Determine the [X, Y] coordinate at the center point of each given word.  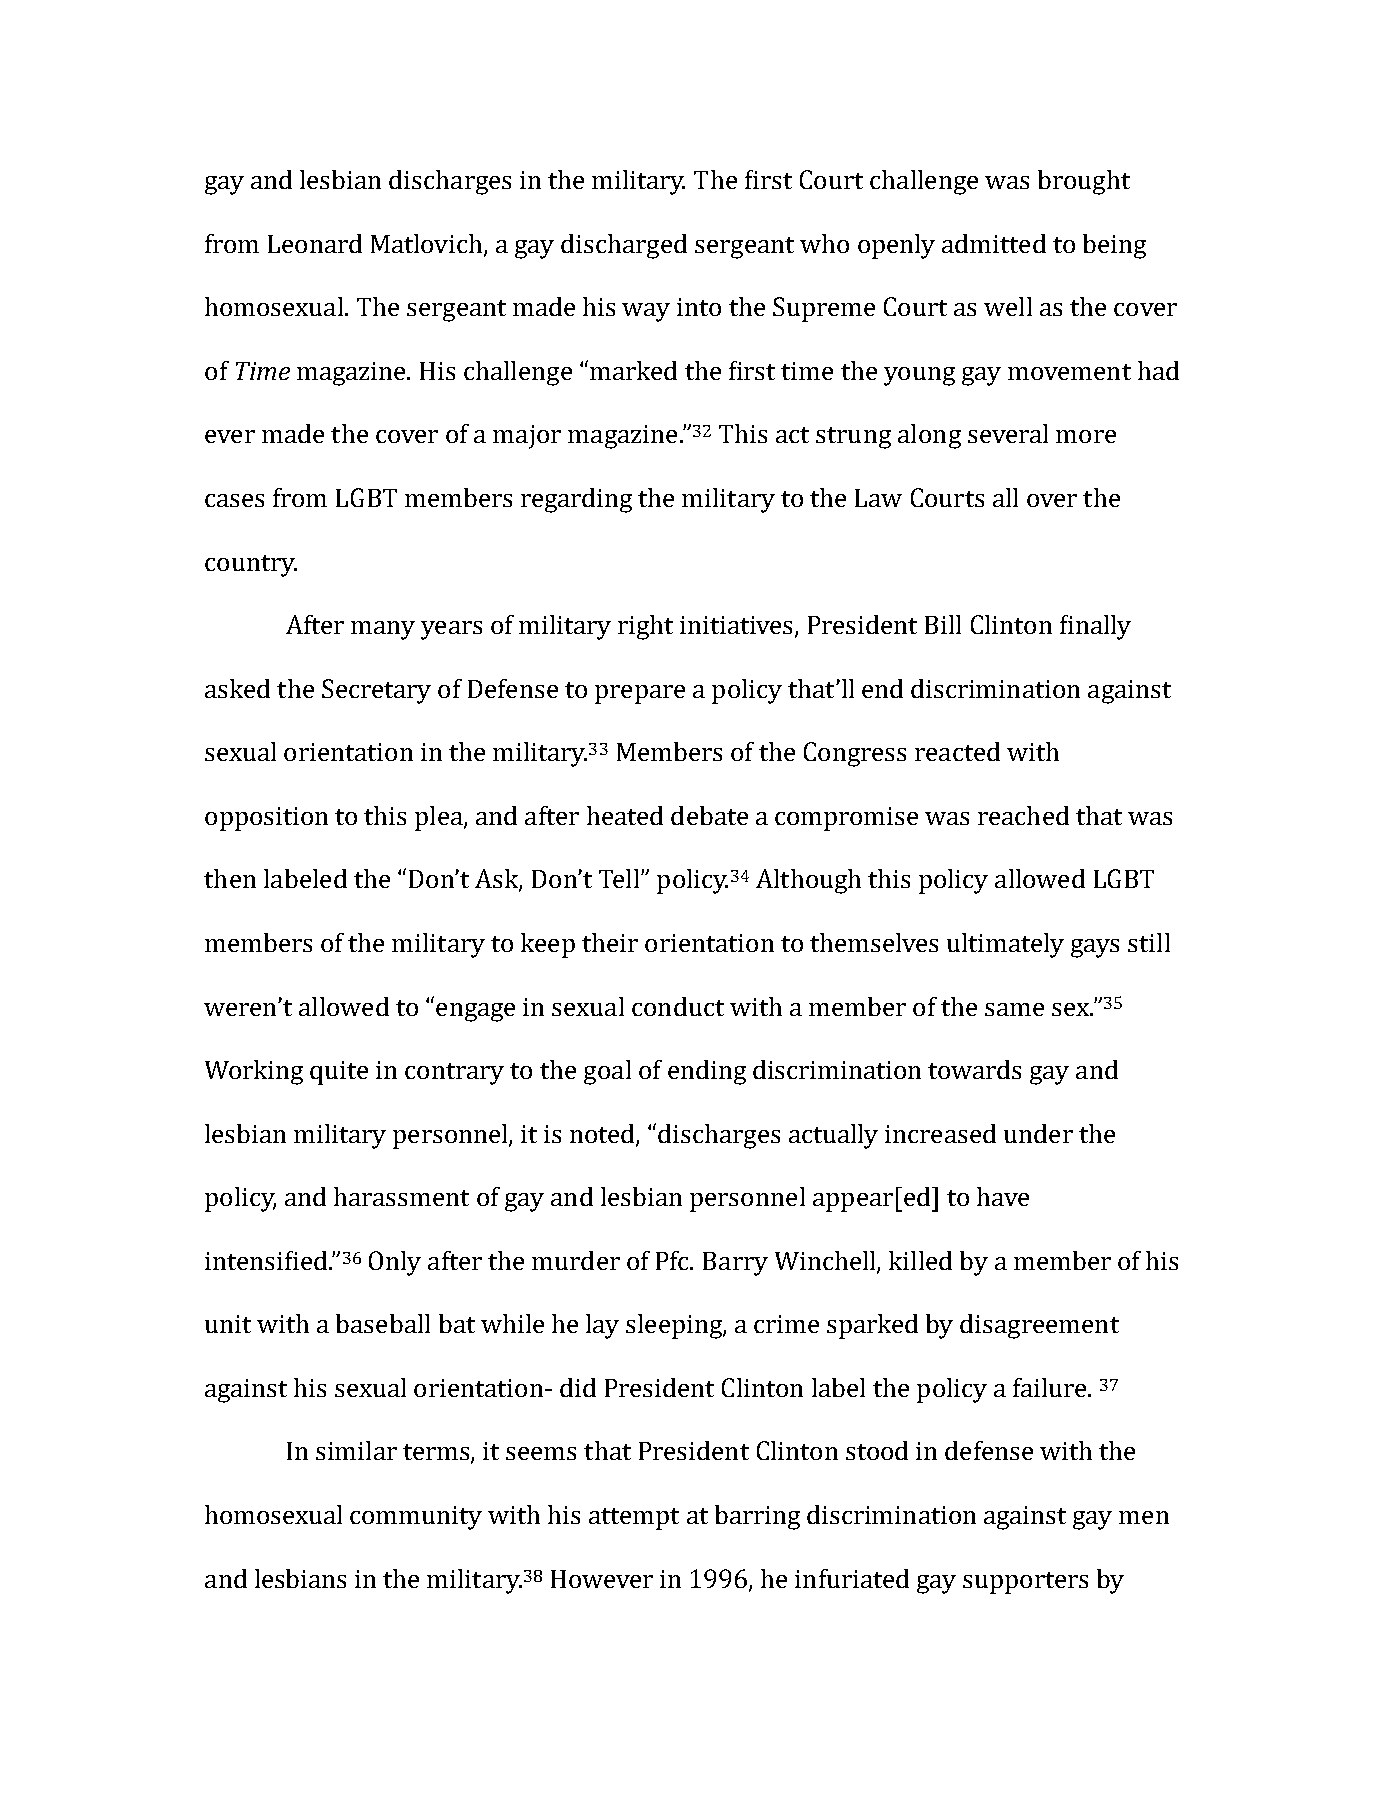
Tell [620, 878]
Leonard [315, 243]
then [230, 878]
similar [356, 1450]
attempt [634, 1519]
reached [1023, 815]
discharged [624, 246]
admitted [994, 243]
